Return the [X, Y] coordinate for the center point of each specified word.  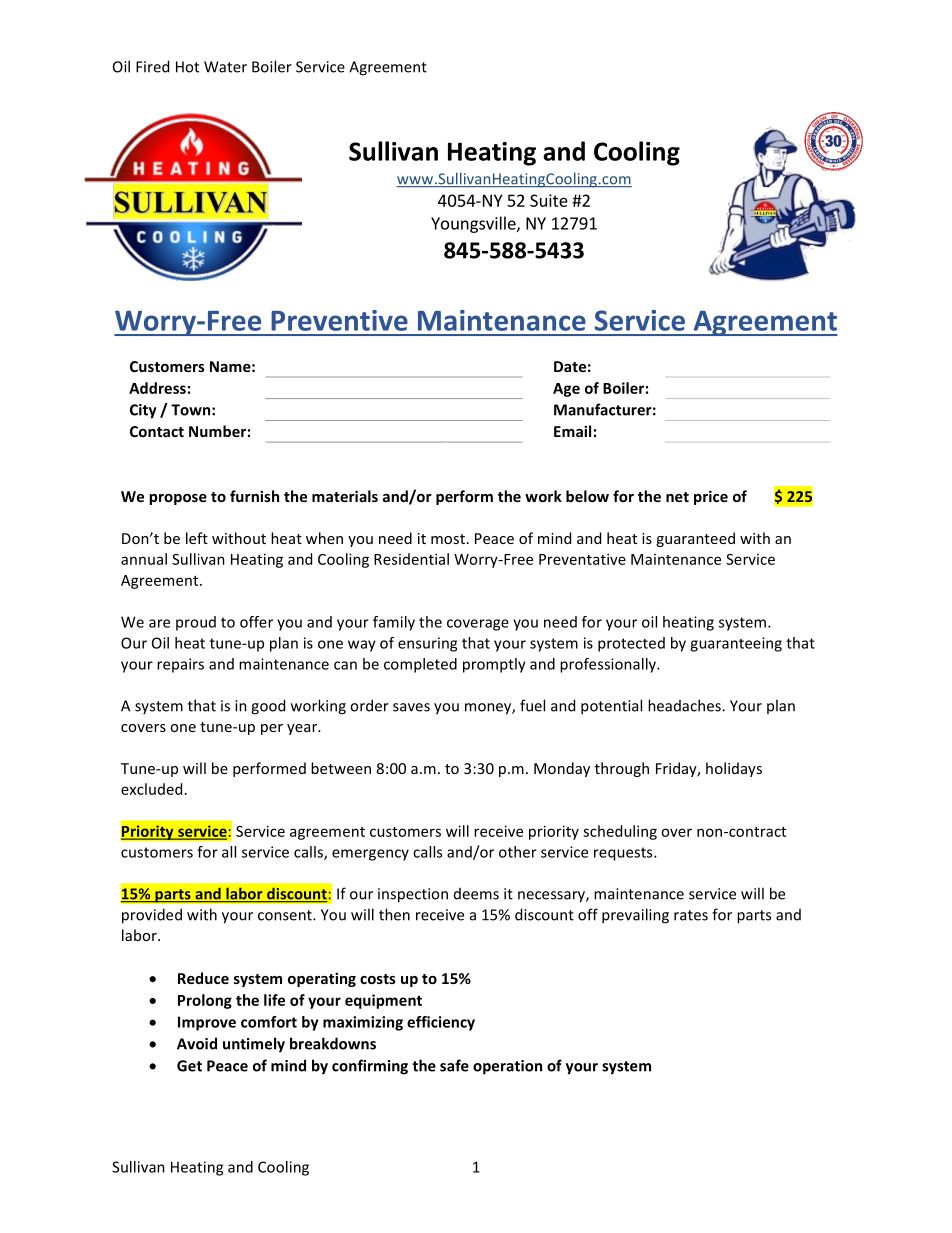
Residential [411, 559]
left [197, 538]
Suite [549, 200]
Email [572, 431]
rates [691, 915]
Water [225, 67]
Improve [207, 1023]
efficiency [441, 1023]
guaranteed [695, 539]
